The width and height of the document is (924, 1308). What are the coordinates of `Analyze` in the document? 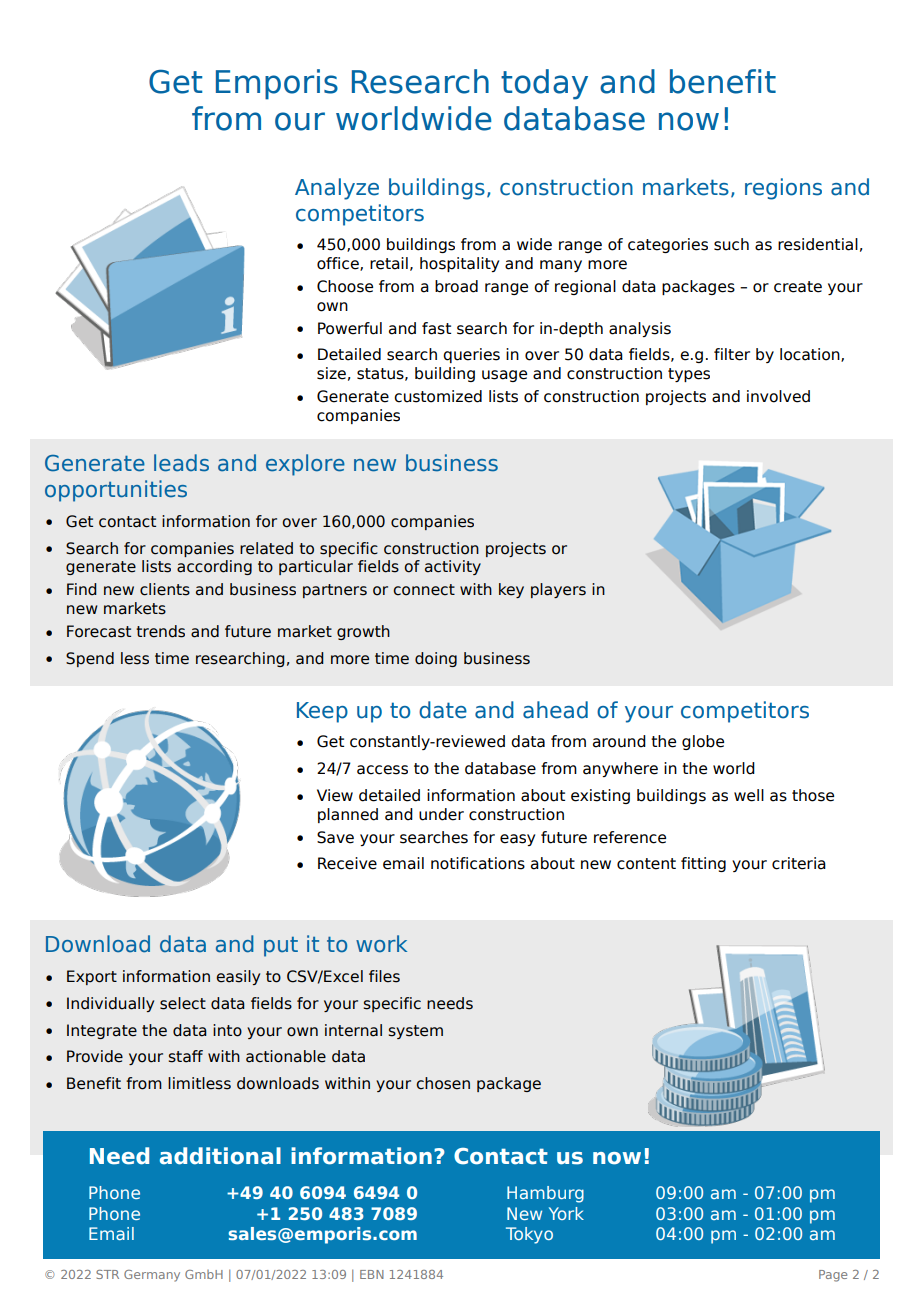 It's located at (337, 189).
